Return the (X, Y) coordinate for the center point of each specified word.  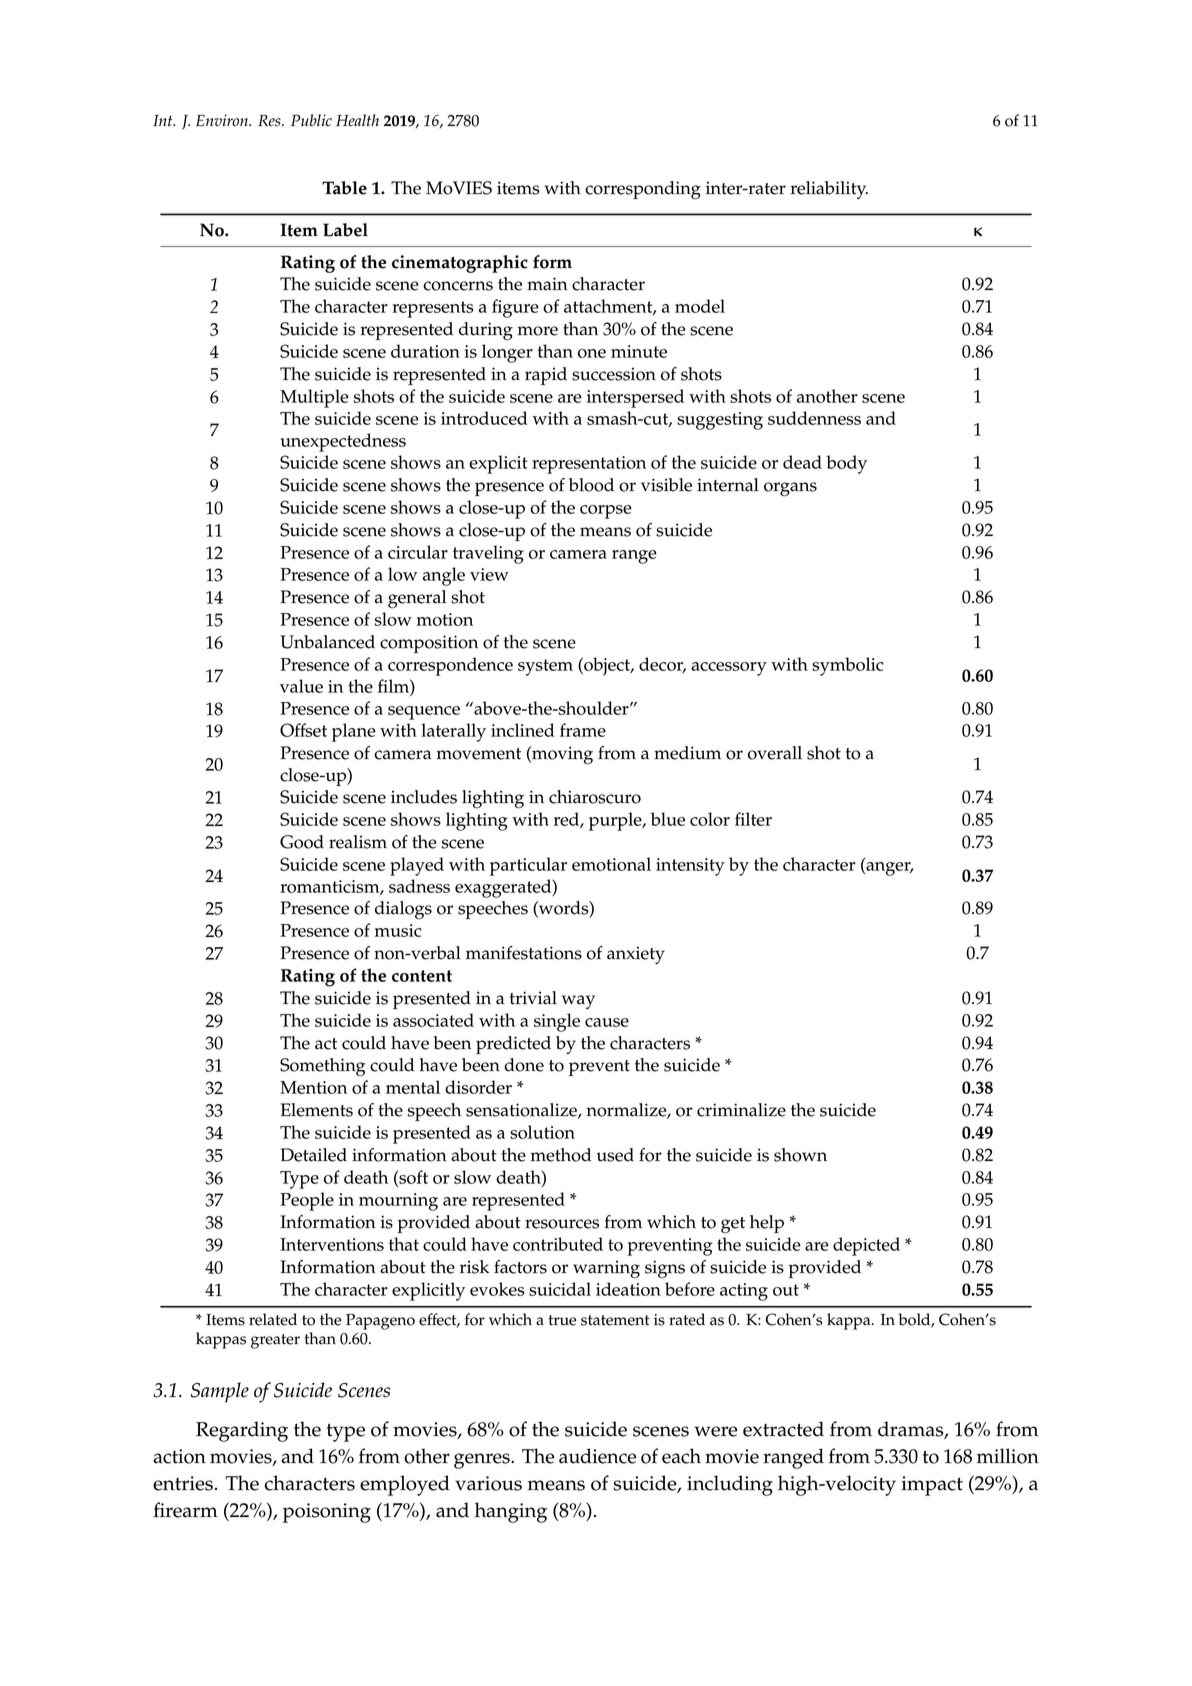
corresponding (643, 190)
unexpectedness (343, 442)
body (846, 464)
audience (597, 1456)
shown (800, 1155)
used (615, 1155)
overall (775, 753)
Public (311, 120)
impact (932, 1486)
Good (302, 842)
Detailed (313, 1155)
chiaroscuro (595, 797)
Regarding (242, 1431)
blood (591, 485)
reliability (829, 190)
